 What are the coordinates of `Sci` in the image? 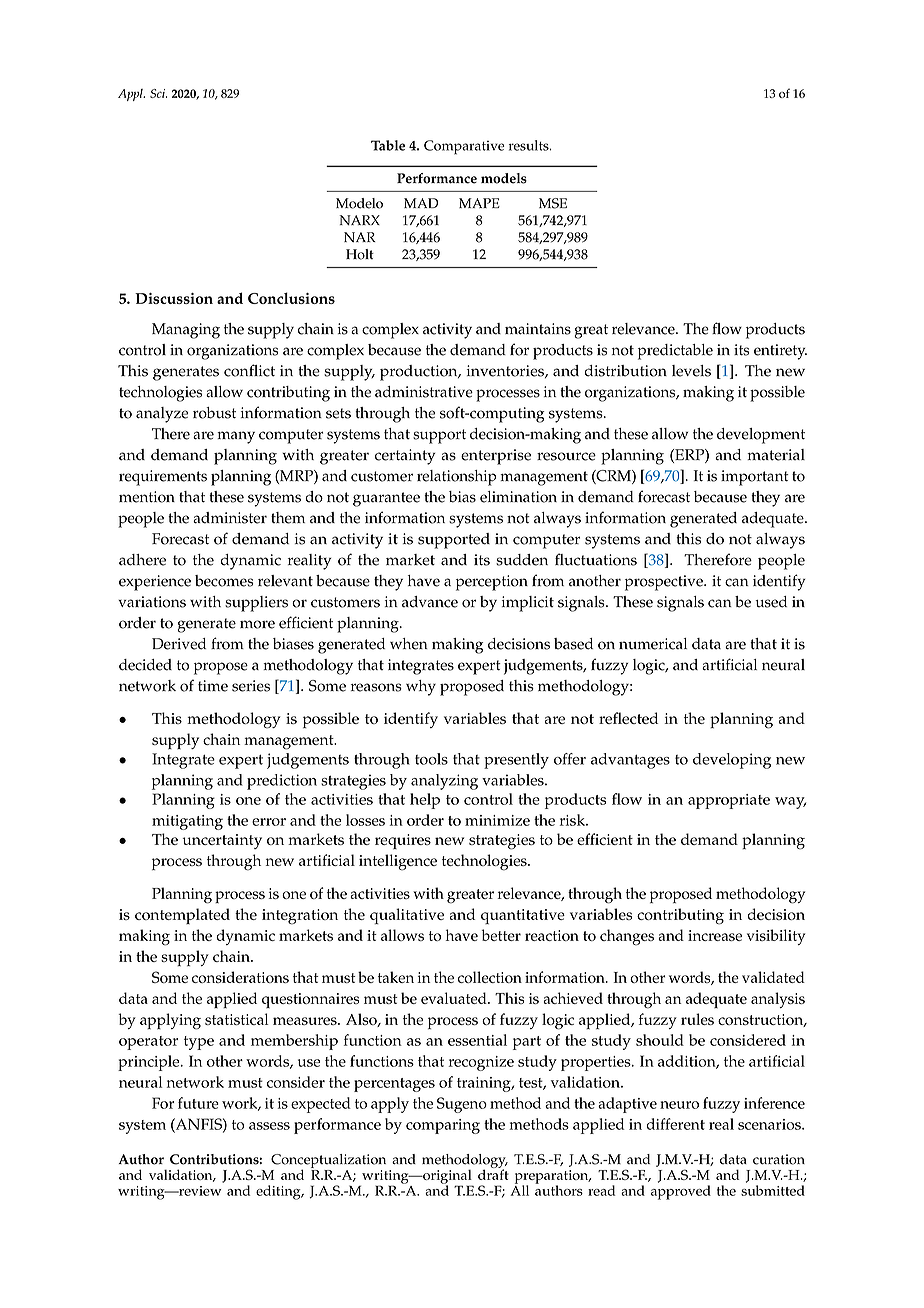 It's located at (158, 93).
